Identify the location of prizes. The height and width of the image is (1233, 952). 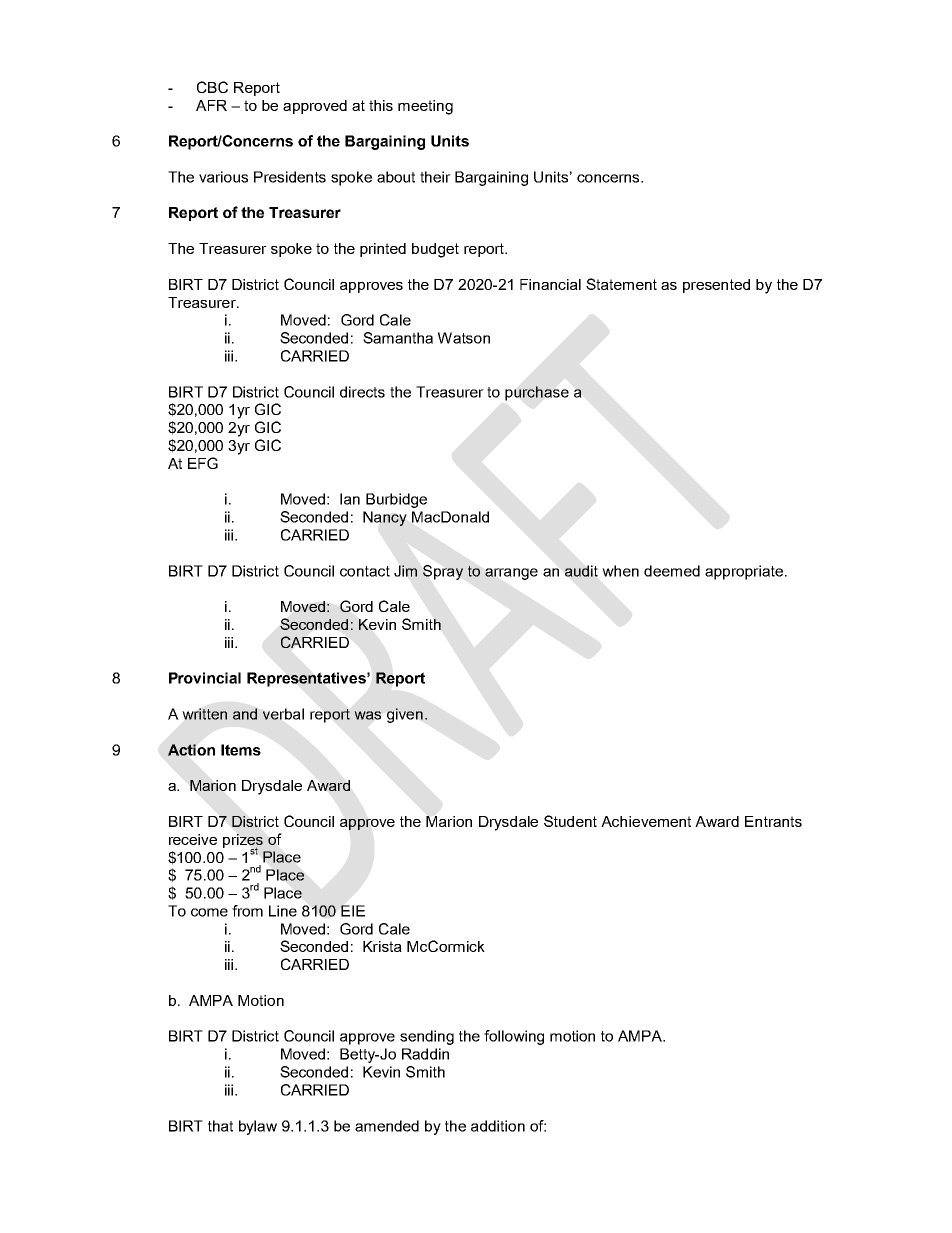
(243, 842).
